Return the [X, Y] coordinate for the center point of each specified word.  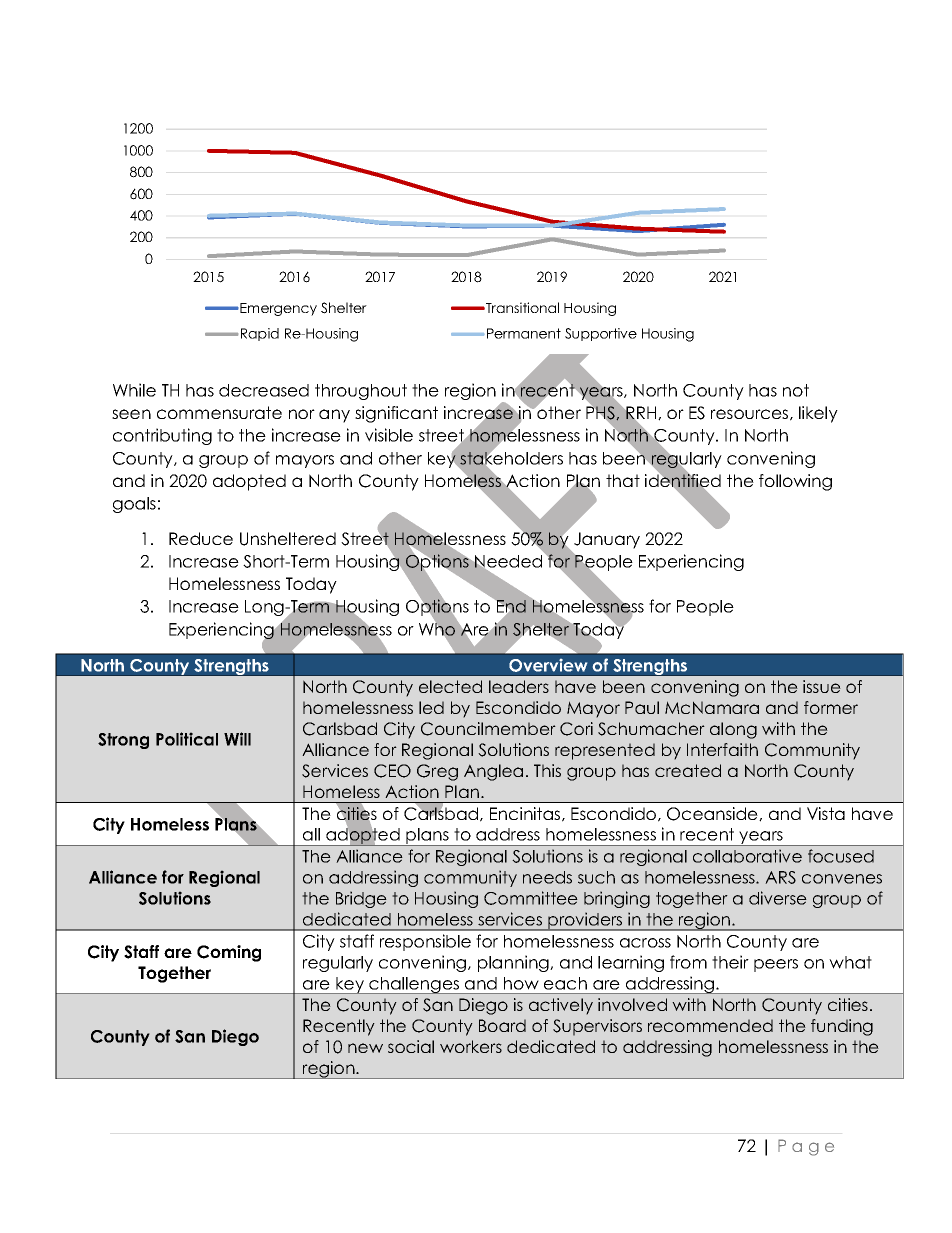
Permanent [524, 333]
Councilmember [488, 729]
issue [822, 686]
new [365, 1048]
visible [389, 435]
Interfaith [722, 749]
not [796, 390]
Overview [548, 665]
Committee [531, 898]
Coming [229, 953]
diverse [778, 898]
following [795, 482]
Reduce [201, 538]
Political [187, 739]
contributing [162, 436]
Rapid [260, 334]
